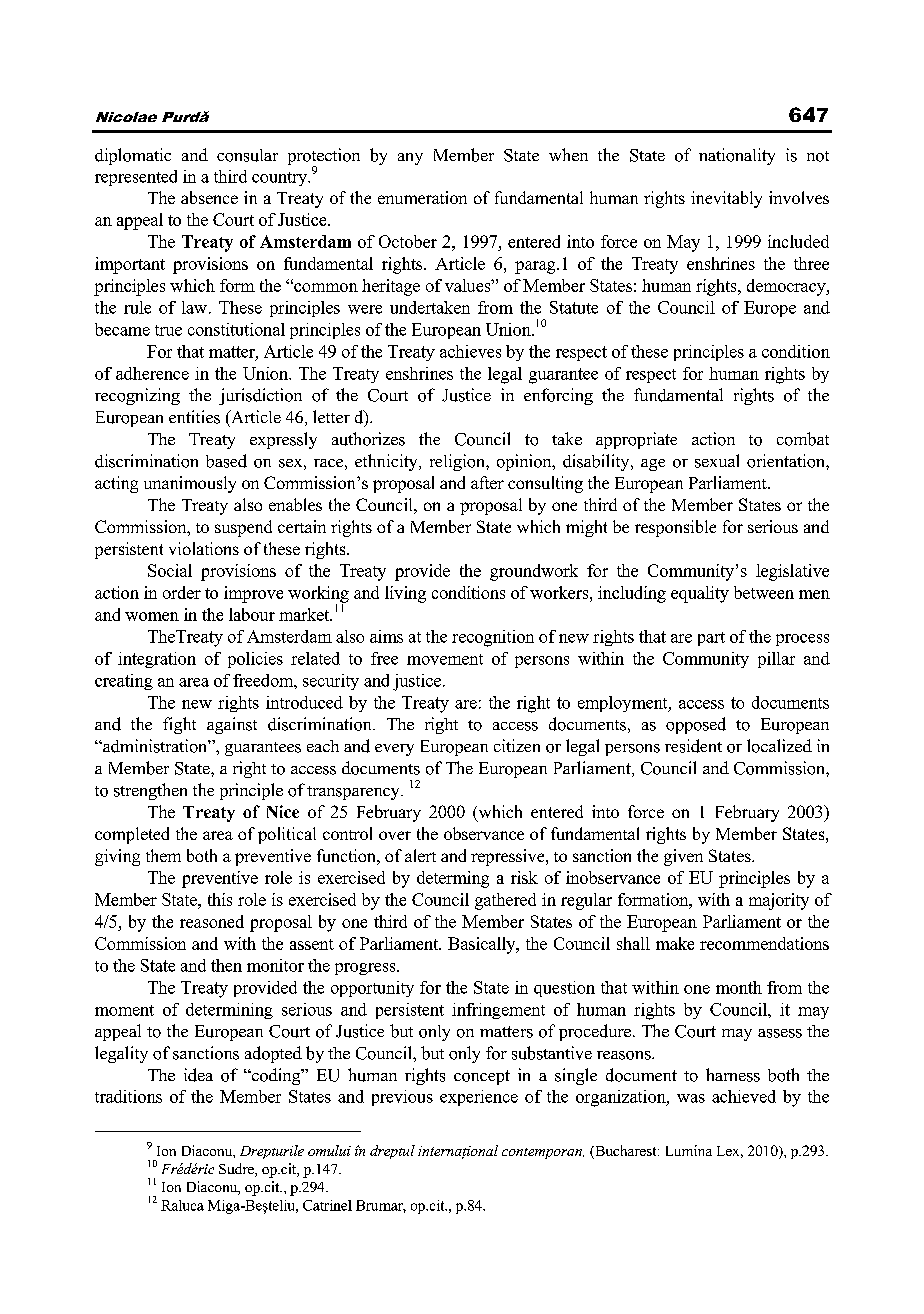 The width and height of the screenshot is (924, 1314). Describe the element at coordinates (445, 659) in the screenshot. I see `movement` at that location.
